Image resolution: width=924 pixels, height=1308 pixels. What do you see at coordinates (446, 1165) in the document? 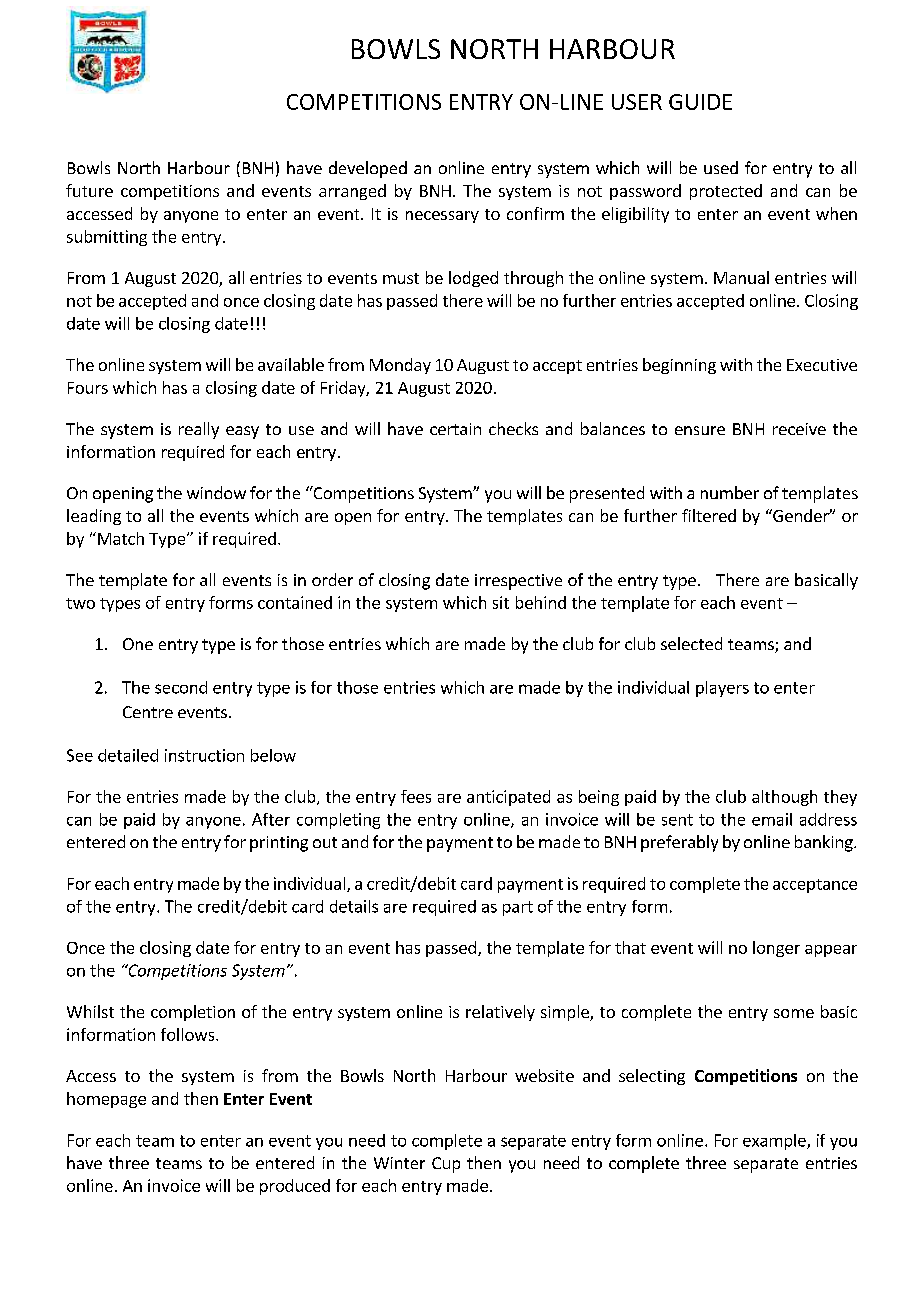
I see `Cup` at bounding box center [446, 1165].
